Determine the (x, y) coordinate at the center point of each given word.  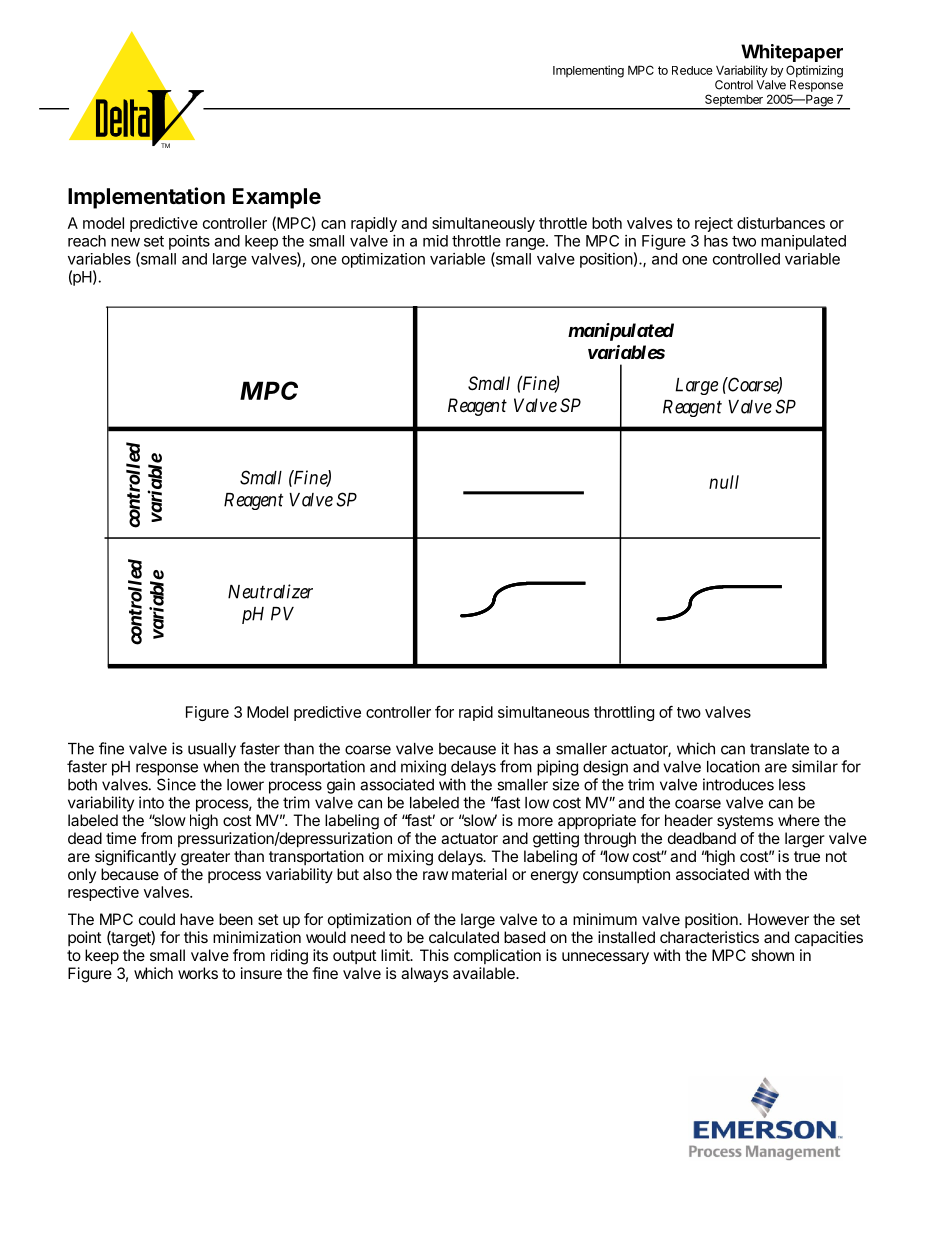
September (734, 101)
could (157, 919)
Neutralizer (270, 591)
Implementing (588, 71)
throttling (624, 713)
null (724, 482)
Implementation (146, 198)
